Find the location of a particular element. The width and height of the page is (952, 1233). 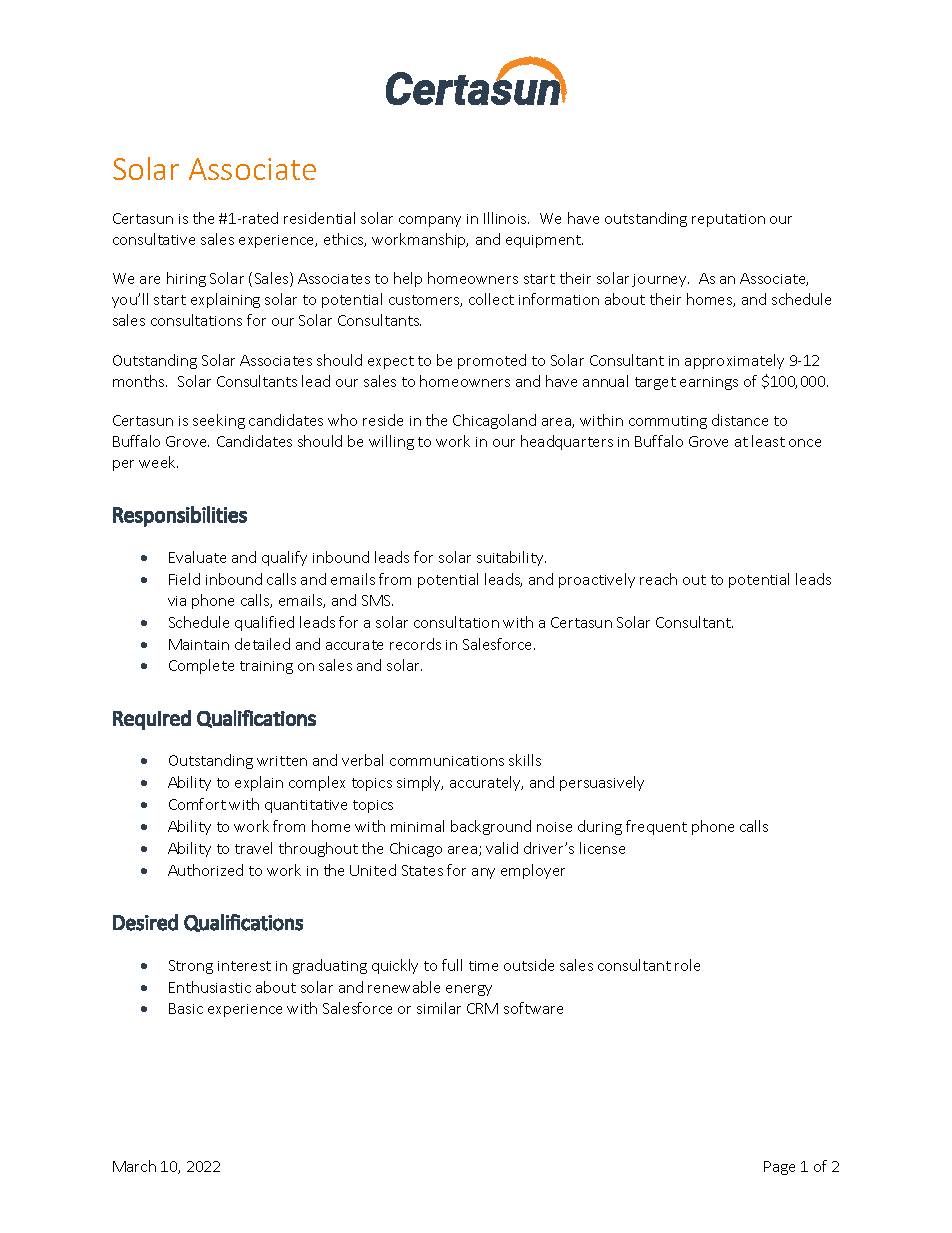

SMS is located at coordinates (377, 600).
